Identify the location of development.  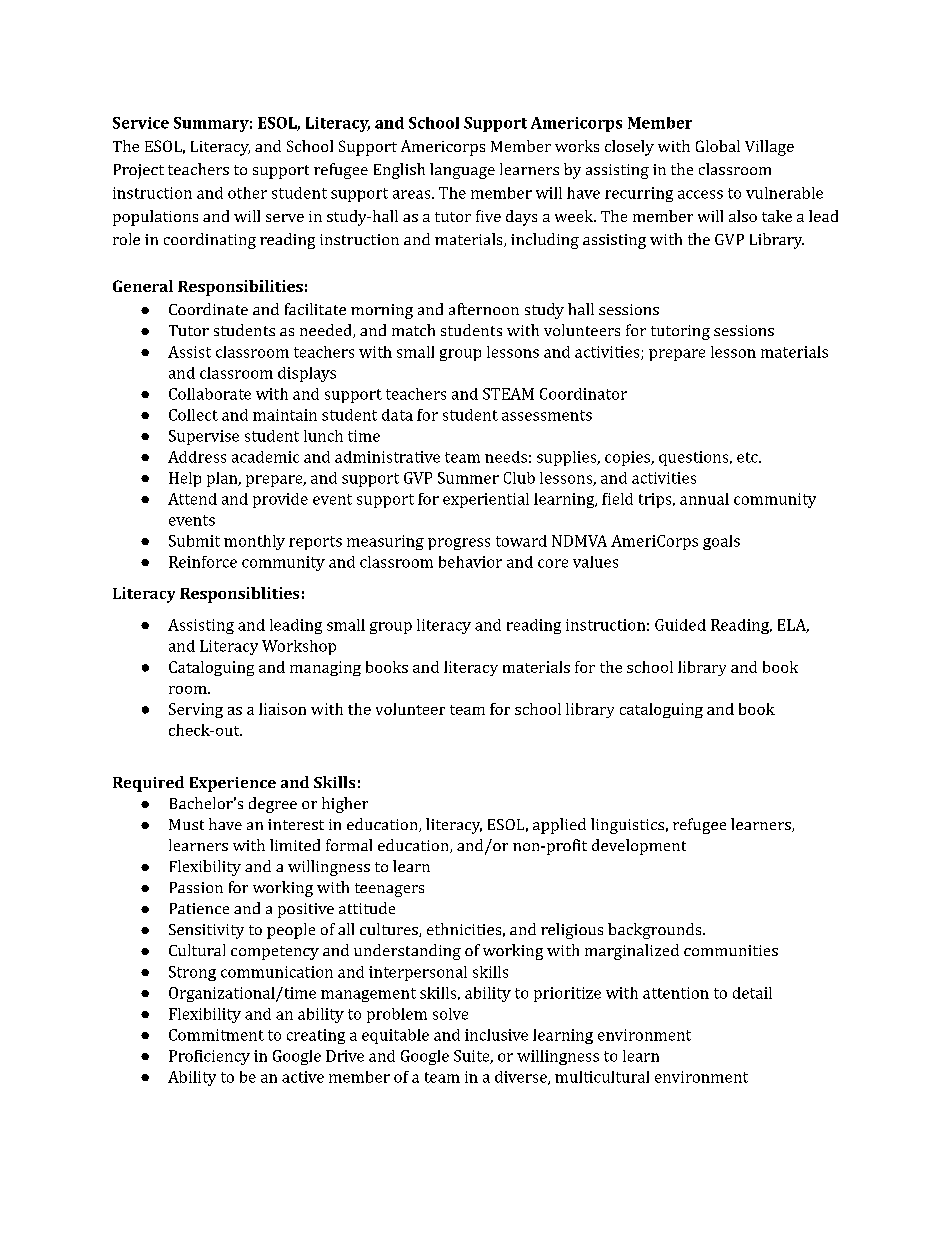
(639, 847).
